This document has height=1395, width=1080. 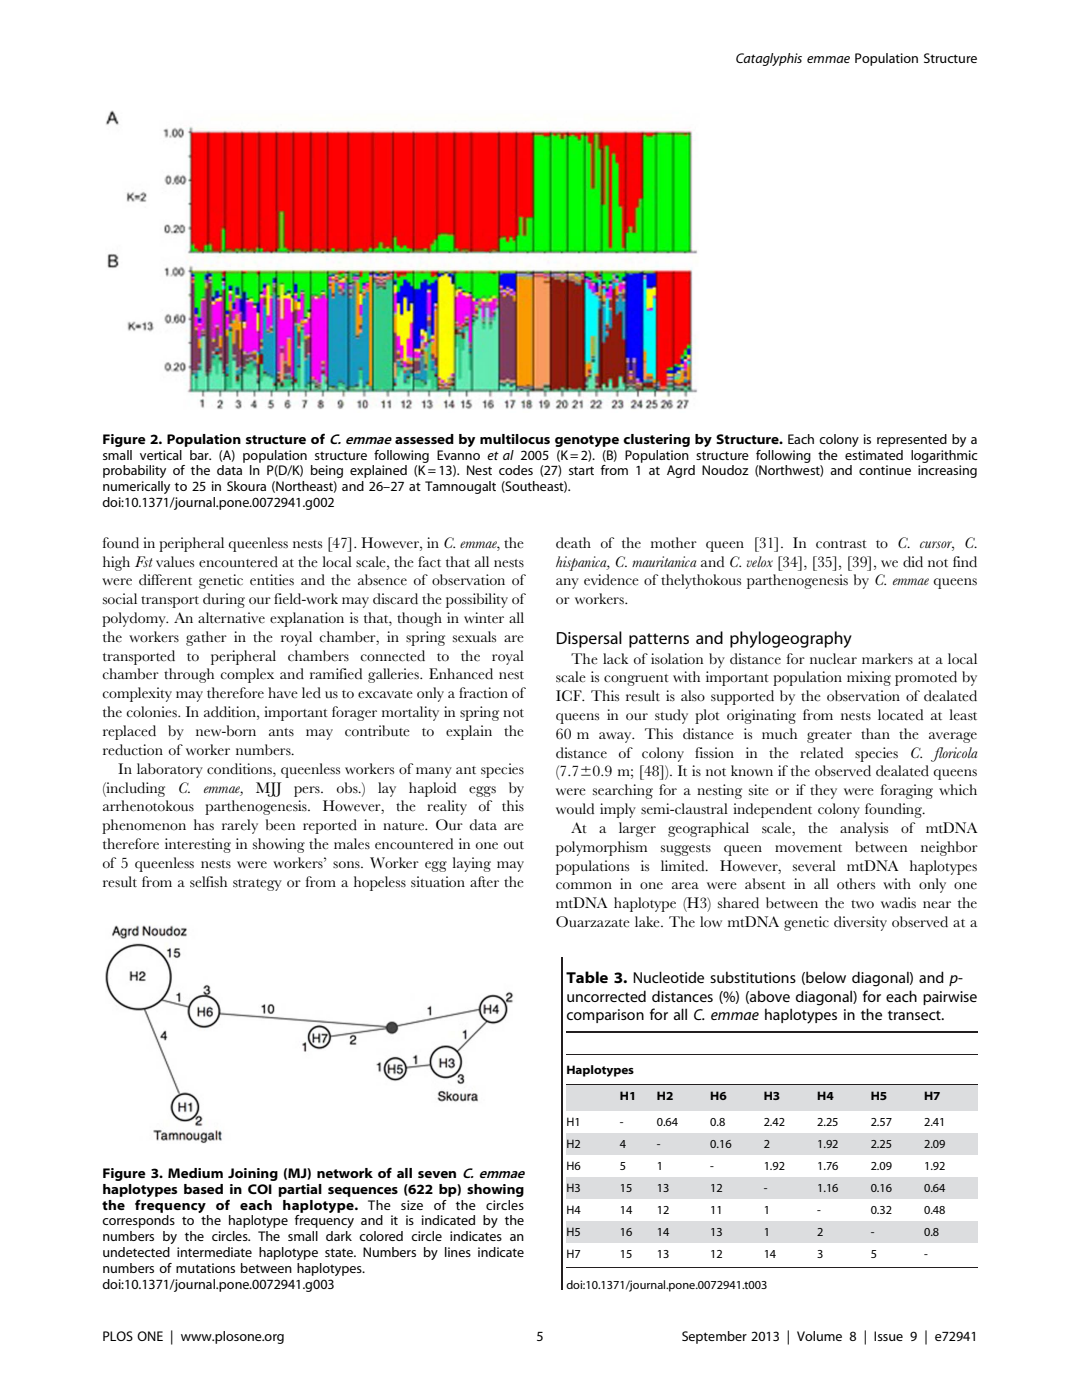 What do you see at coordinates (584, 886) in the document?
I see `common` at bounding box center [584, 886].
